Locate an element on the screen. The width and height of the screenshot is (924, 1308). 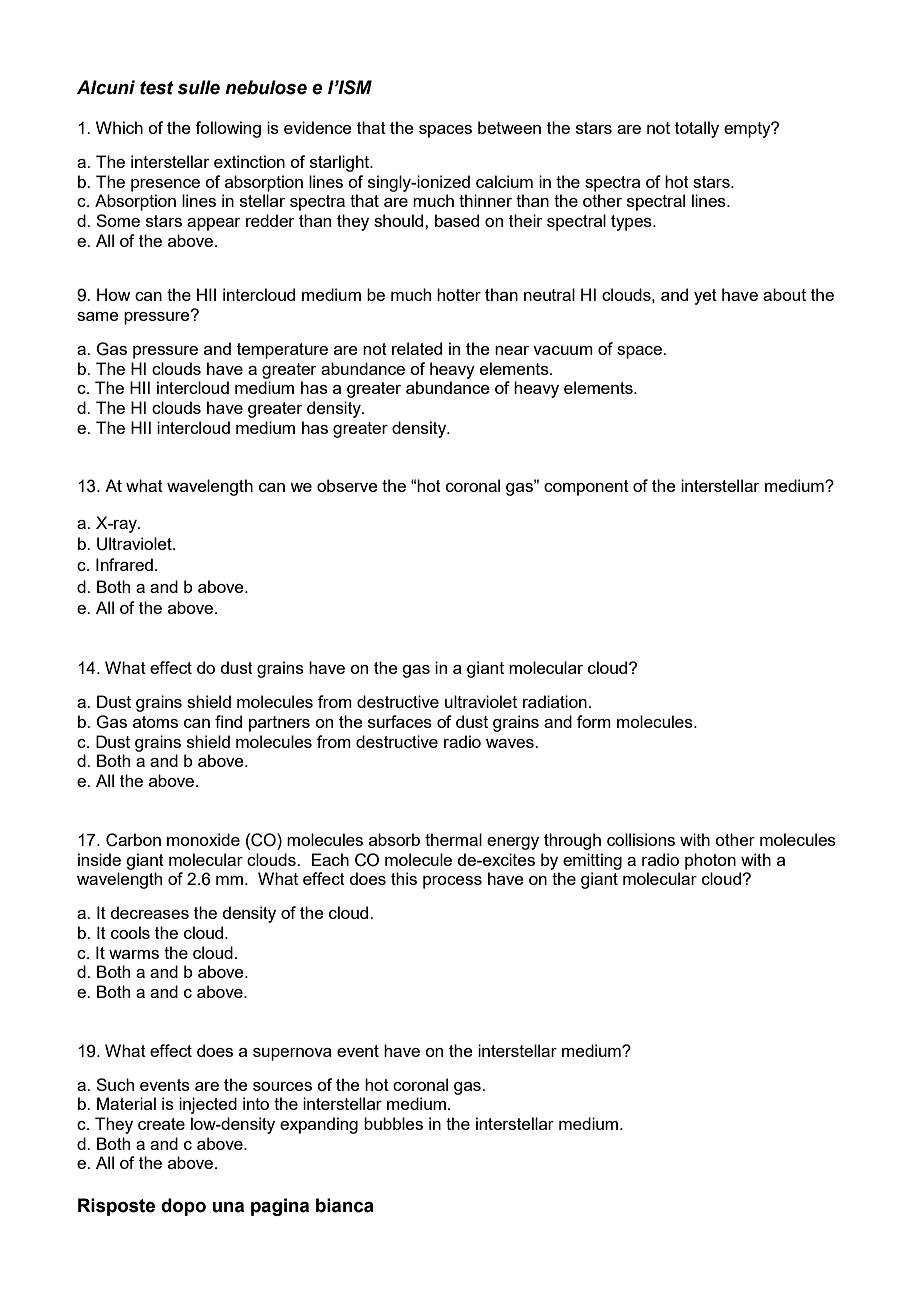
between is located at coordinates (509, 127).
